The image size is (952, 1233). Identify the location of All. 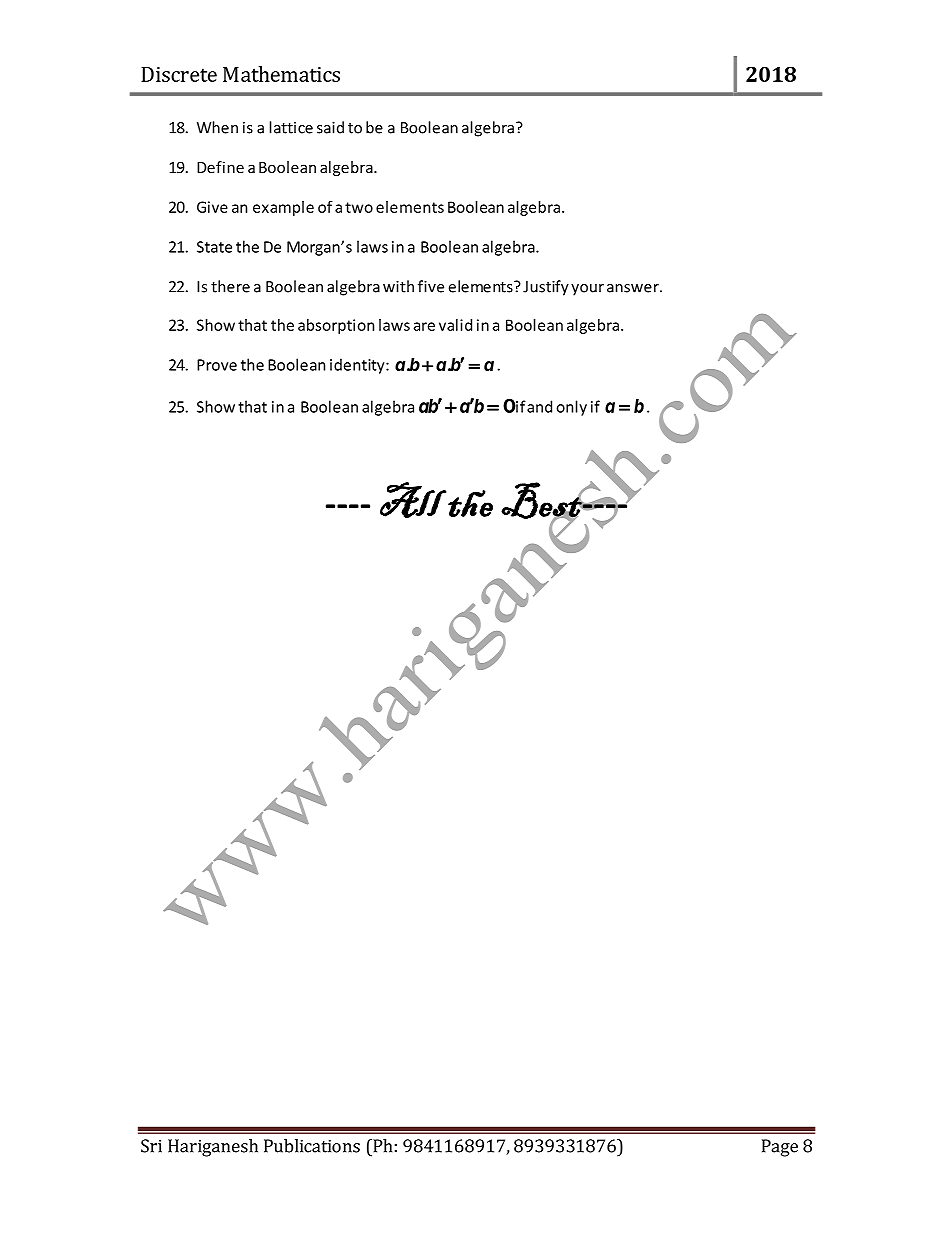
(413, 500).
